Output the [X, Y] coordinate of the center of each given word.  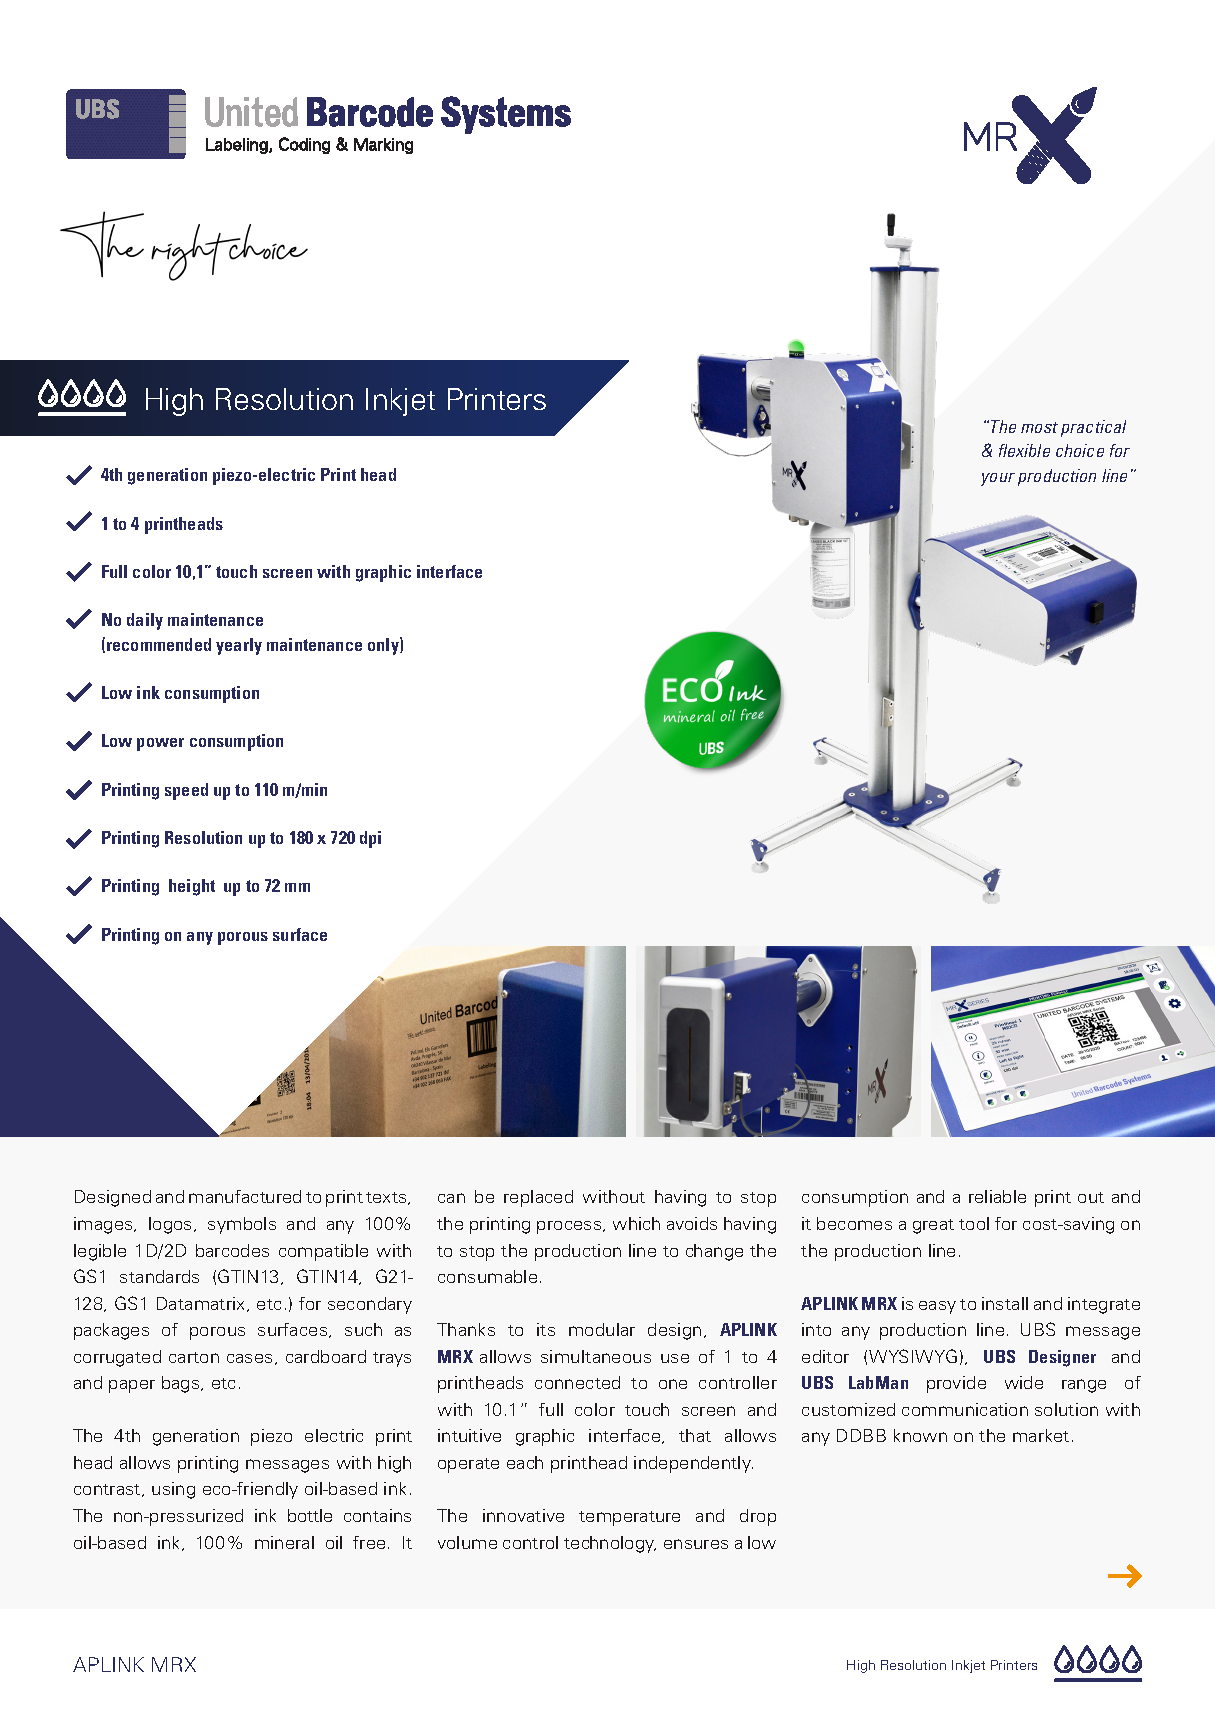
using [173, 1490]
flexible [1024, 450]
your [998, 479]
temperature [629, 1518]
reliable [997, 1196]
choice [1080, 450]
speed [186, 791]
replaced [538, 1198]
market [1041, 1435]
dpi [370, 839]
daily [145, 621]
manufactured [245, 1196]
